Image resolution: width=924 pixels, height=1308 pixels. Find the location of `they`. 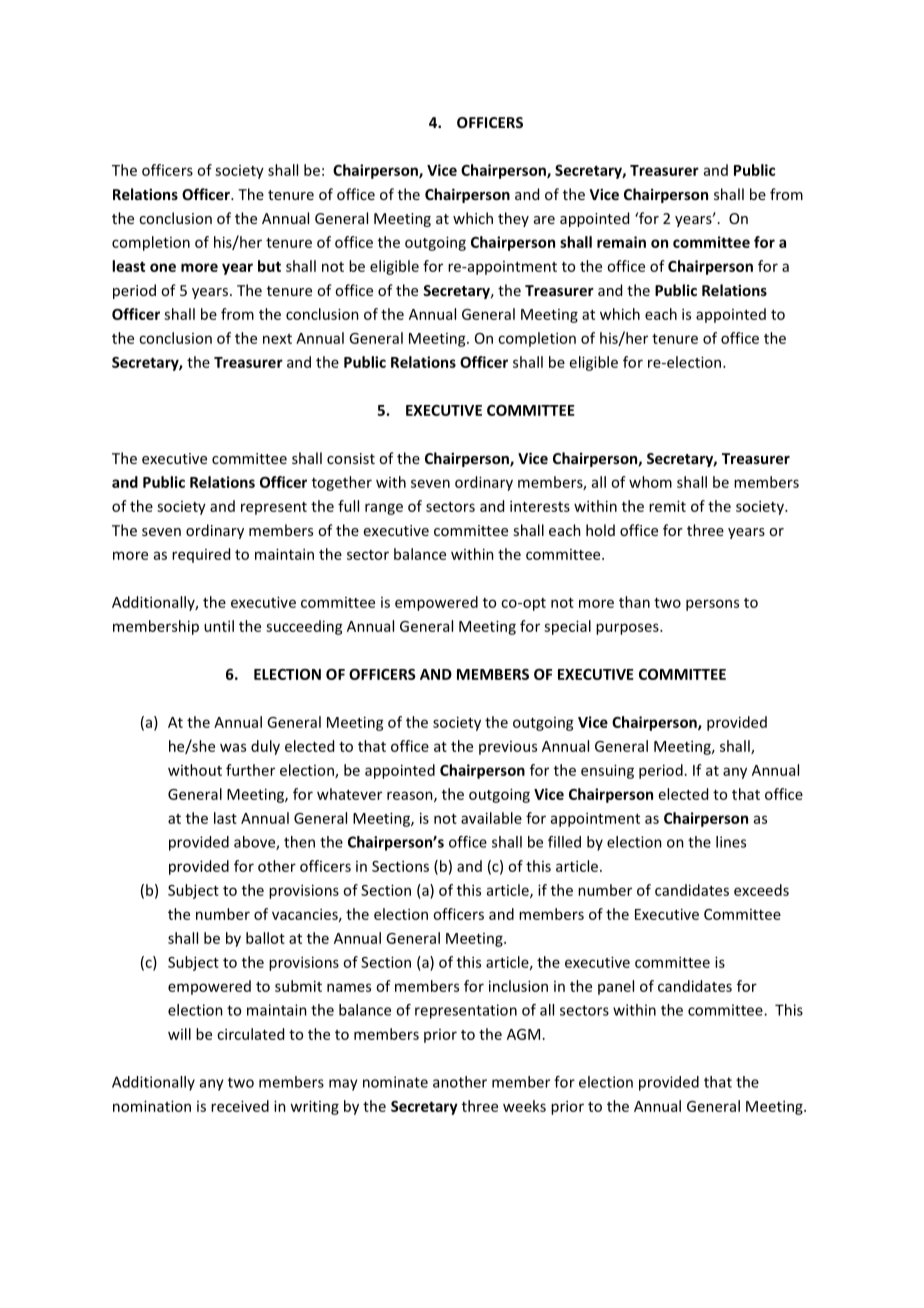

they is located at coordinates (513, 219).
